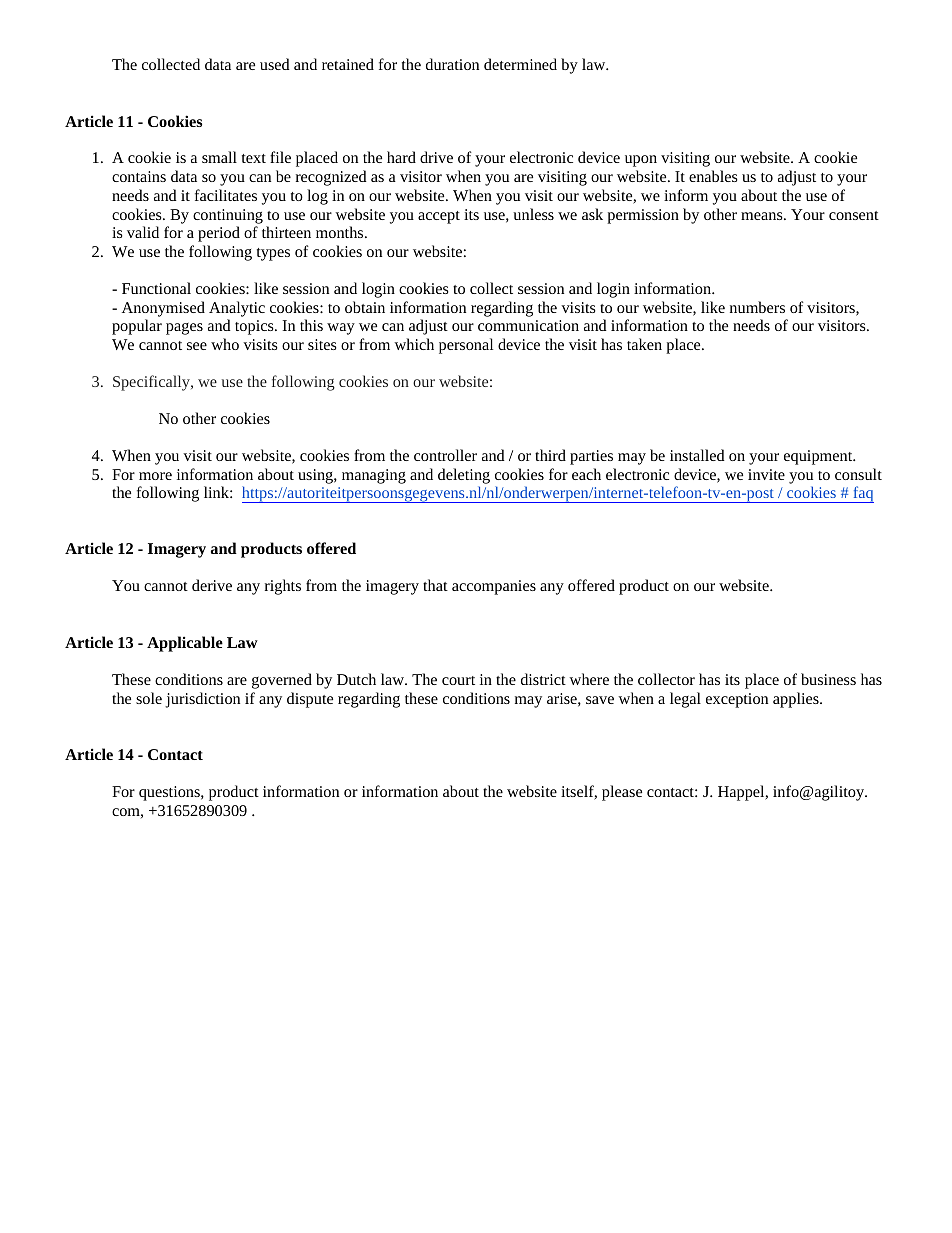  What do you see at coordinates (713, 176) in the page?
I see `enables` at bounding box center [713, 176].
